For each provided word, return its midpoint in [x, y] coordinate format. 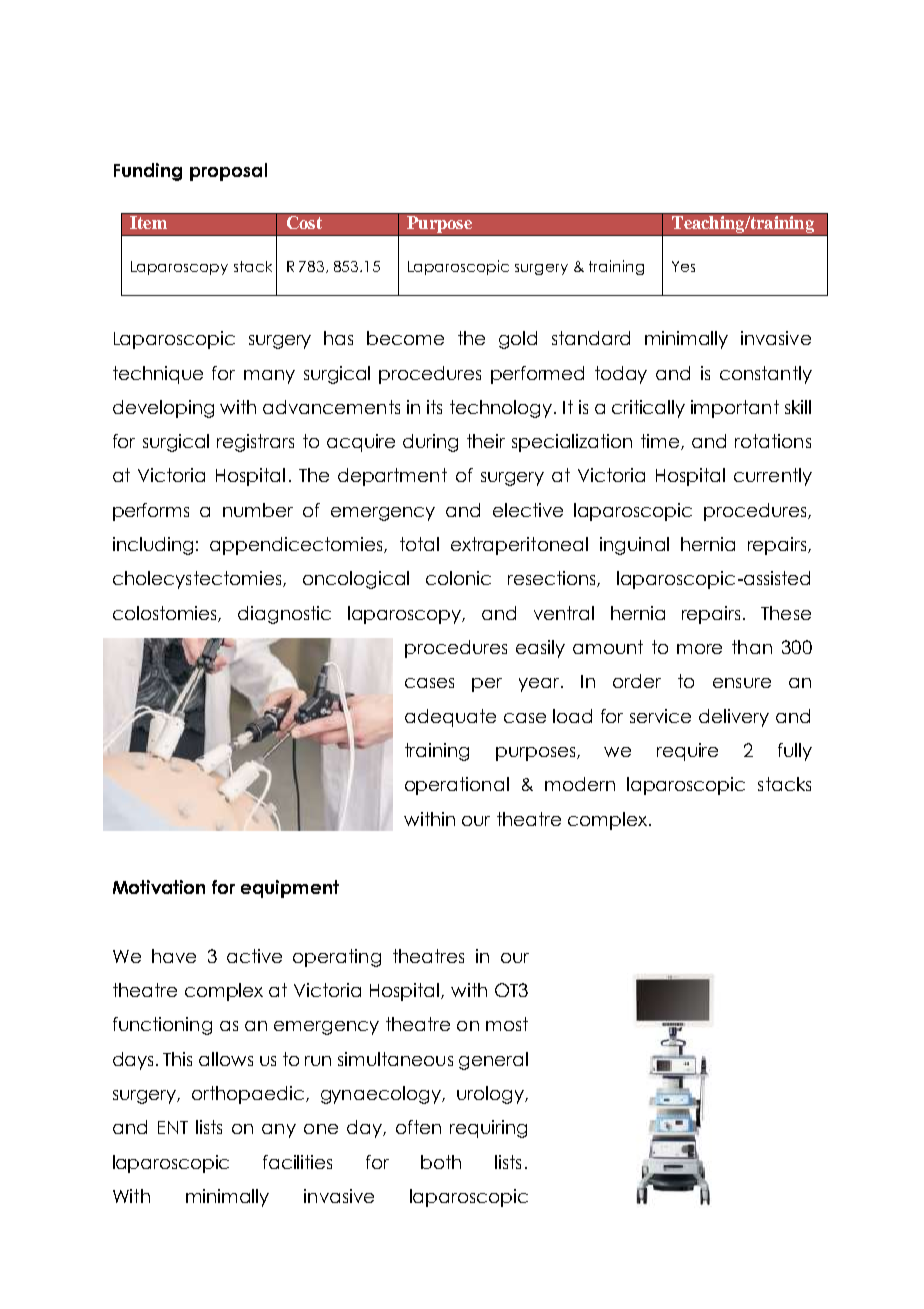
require [687, 752]
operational [457, 786]
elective [528, 510]
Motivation [159, 887]
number [258, 510]
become [405, 338]
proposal [228, 172]
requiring [488, 1129]
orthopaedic [248, 1095]
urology [491, 1095]
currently [773, 477]
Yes [683, 266]
